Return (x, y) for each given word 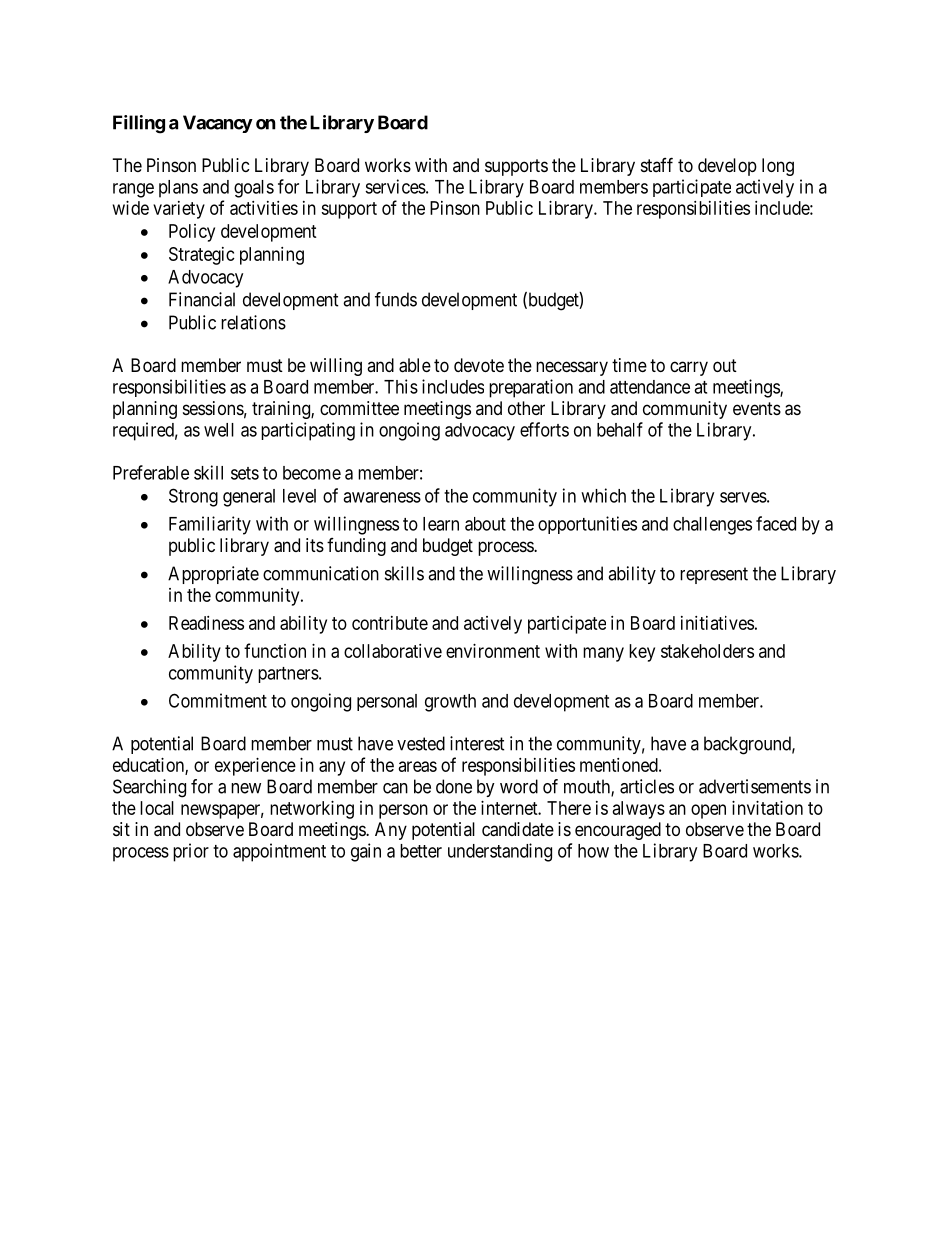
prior (191, 852)
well (219, 430)
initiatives (717, 623)
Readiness (206, 623)
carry (689, 368)
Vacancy (218, 124)
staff (657, 164)
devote (479, 365)
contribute (390, 623)
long (778, 167)
